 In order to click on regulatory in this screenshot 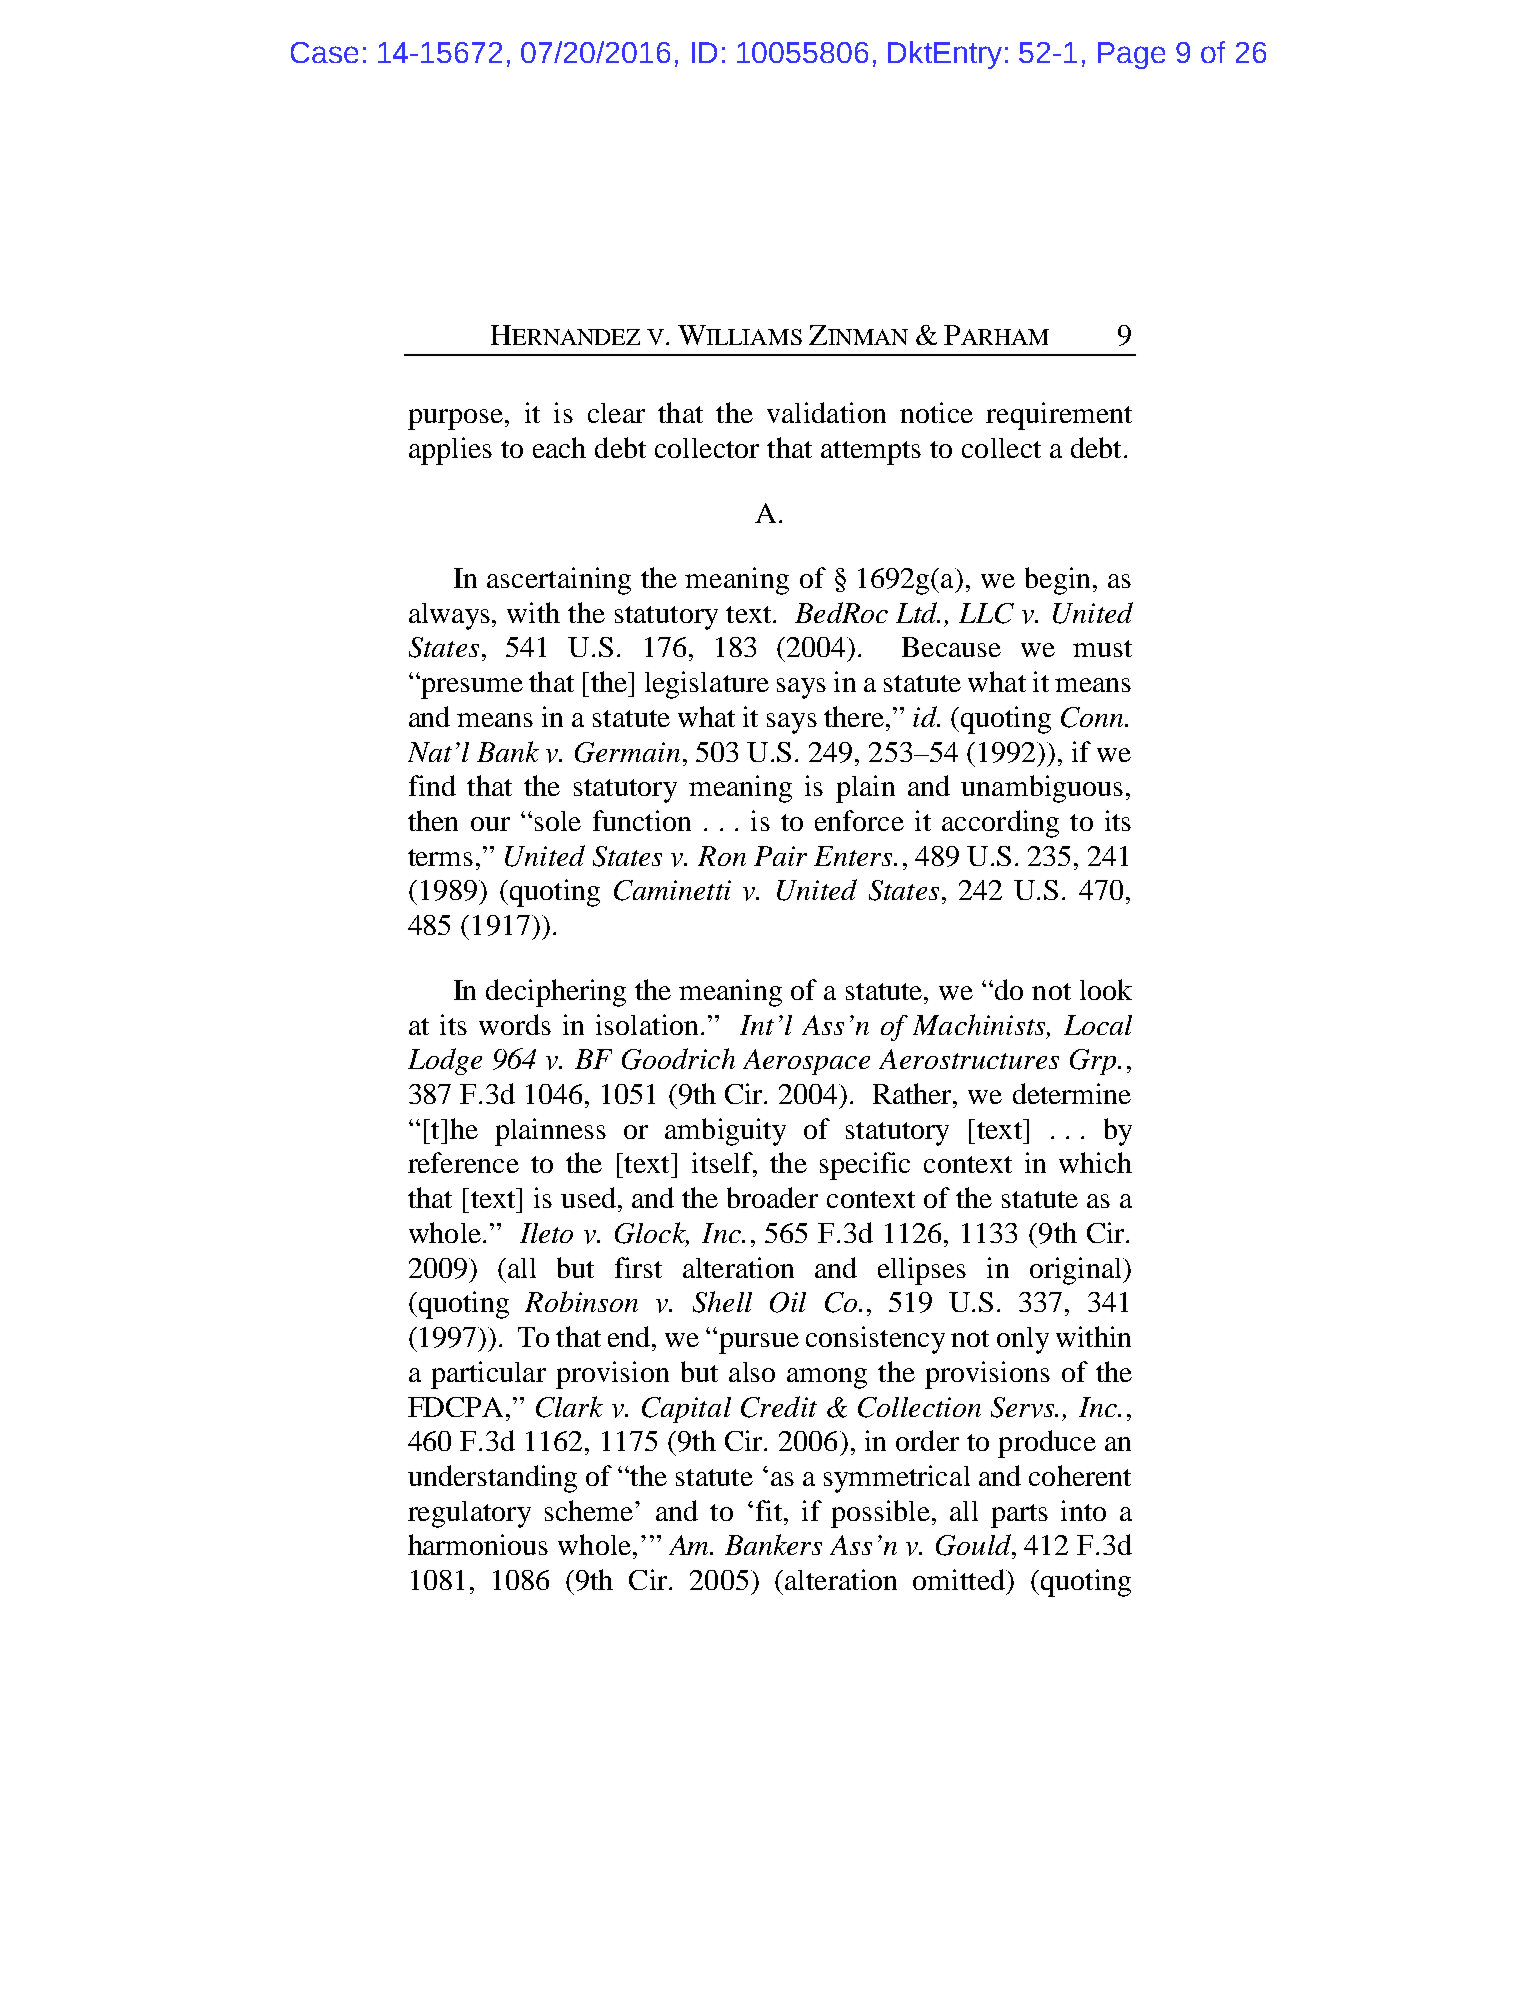, I will do `click(469, 1514)`.
